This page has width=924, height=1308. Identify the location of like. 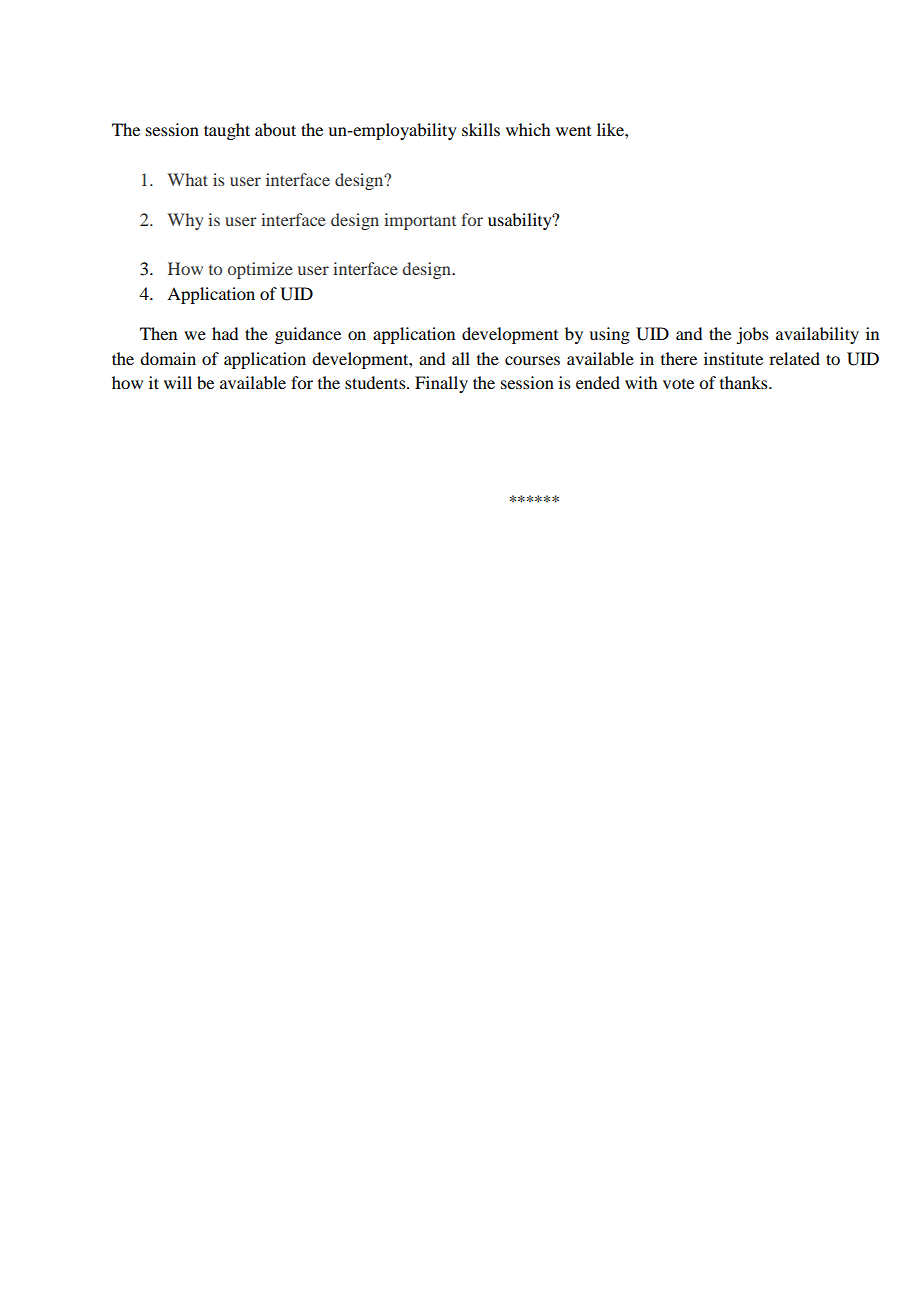
(611, 129).
